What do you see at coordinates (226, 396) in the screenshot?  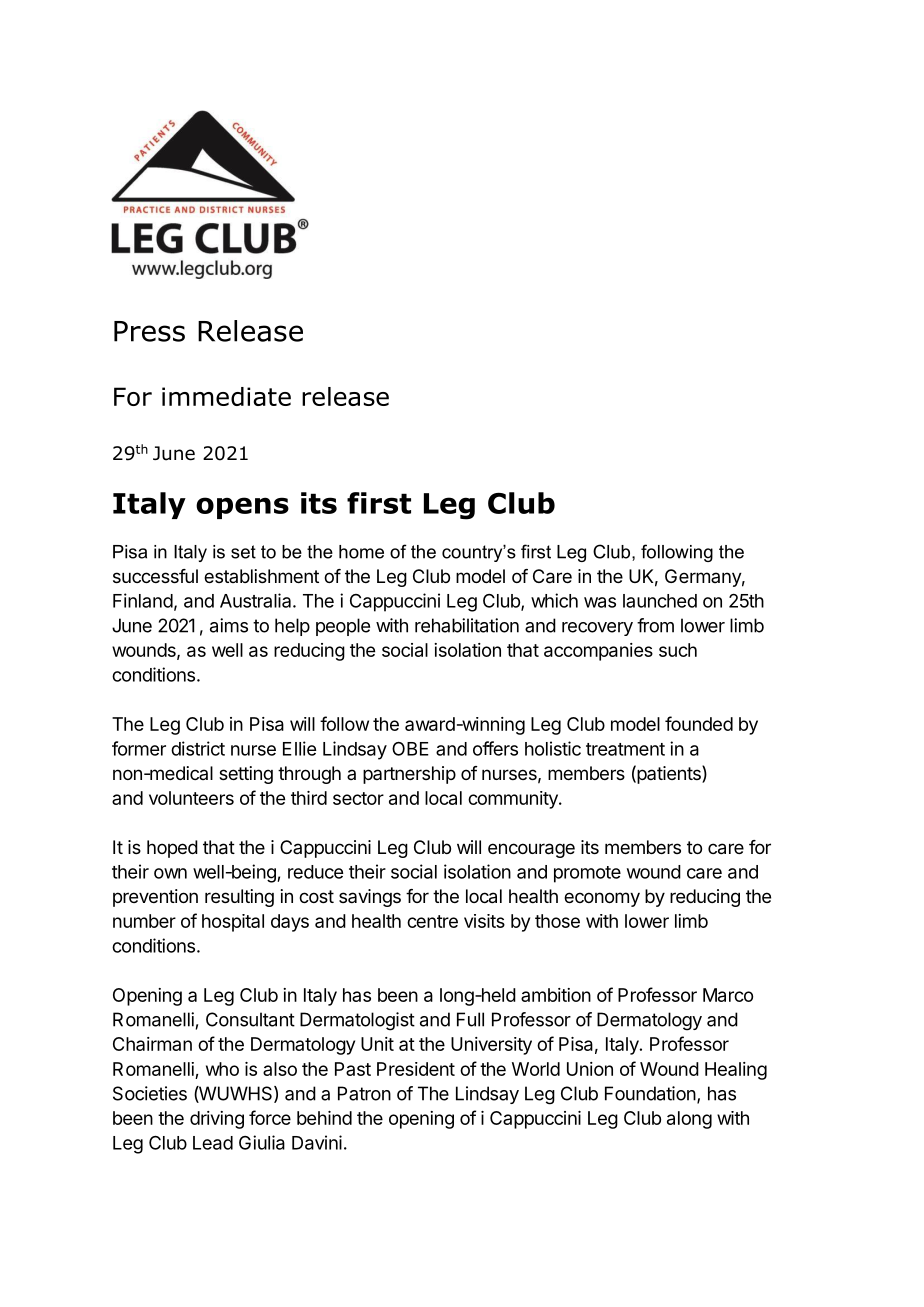 I see `immediate` at bounding box center [226, 396].
